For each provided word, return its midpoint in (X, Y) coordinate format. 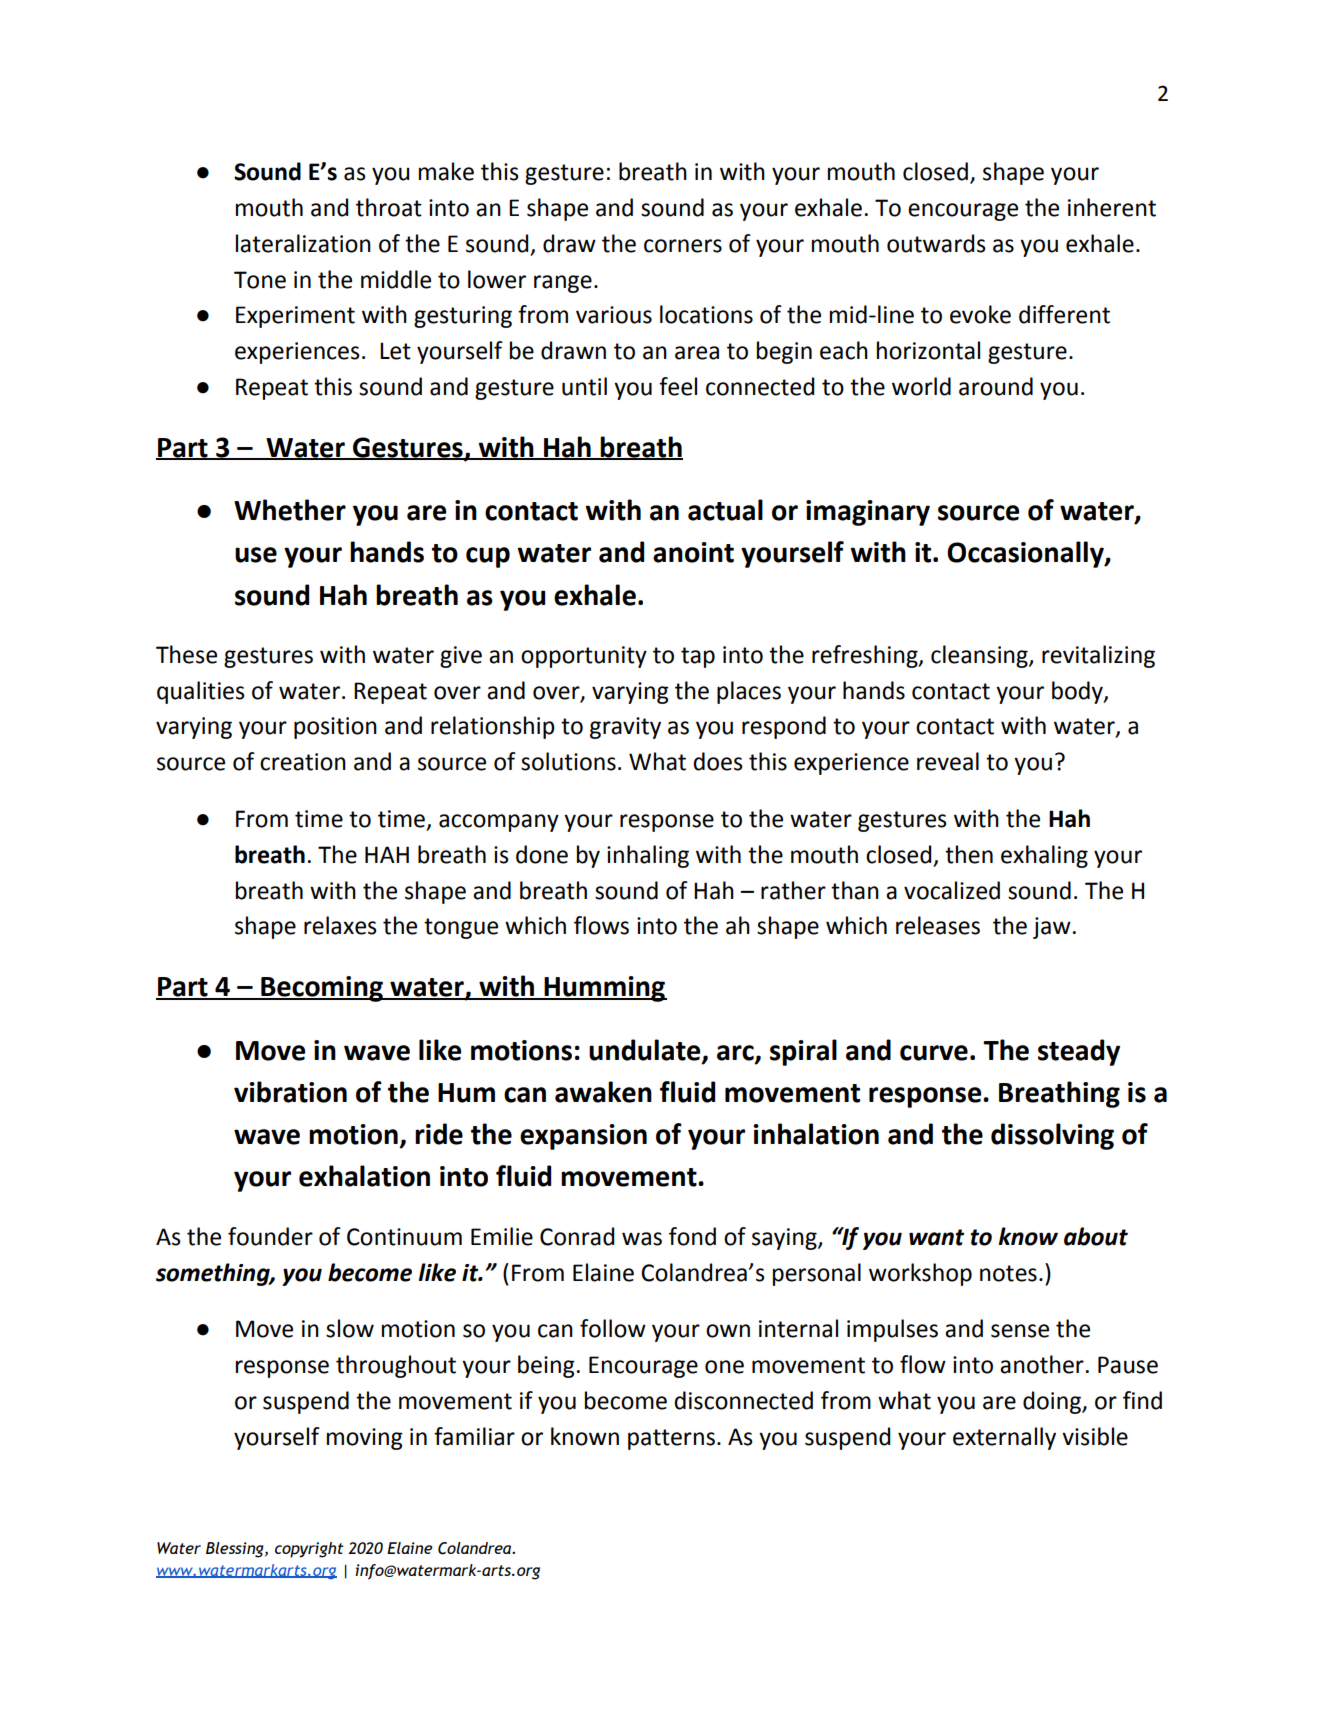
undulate (646, 1050)
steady (1079, 1052)
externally (1004, 1438)
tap (698, 657)
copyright (309, 1550)
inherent (1112, 207)
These (186, 654)
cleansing (980, 656)
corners (683, 246)
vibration (290, 1092)
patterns (671, 1439)
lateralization (303, 243)
